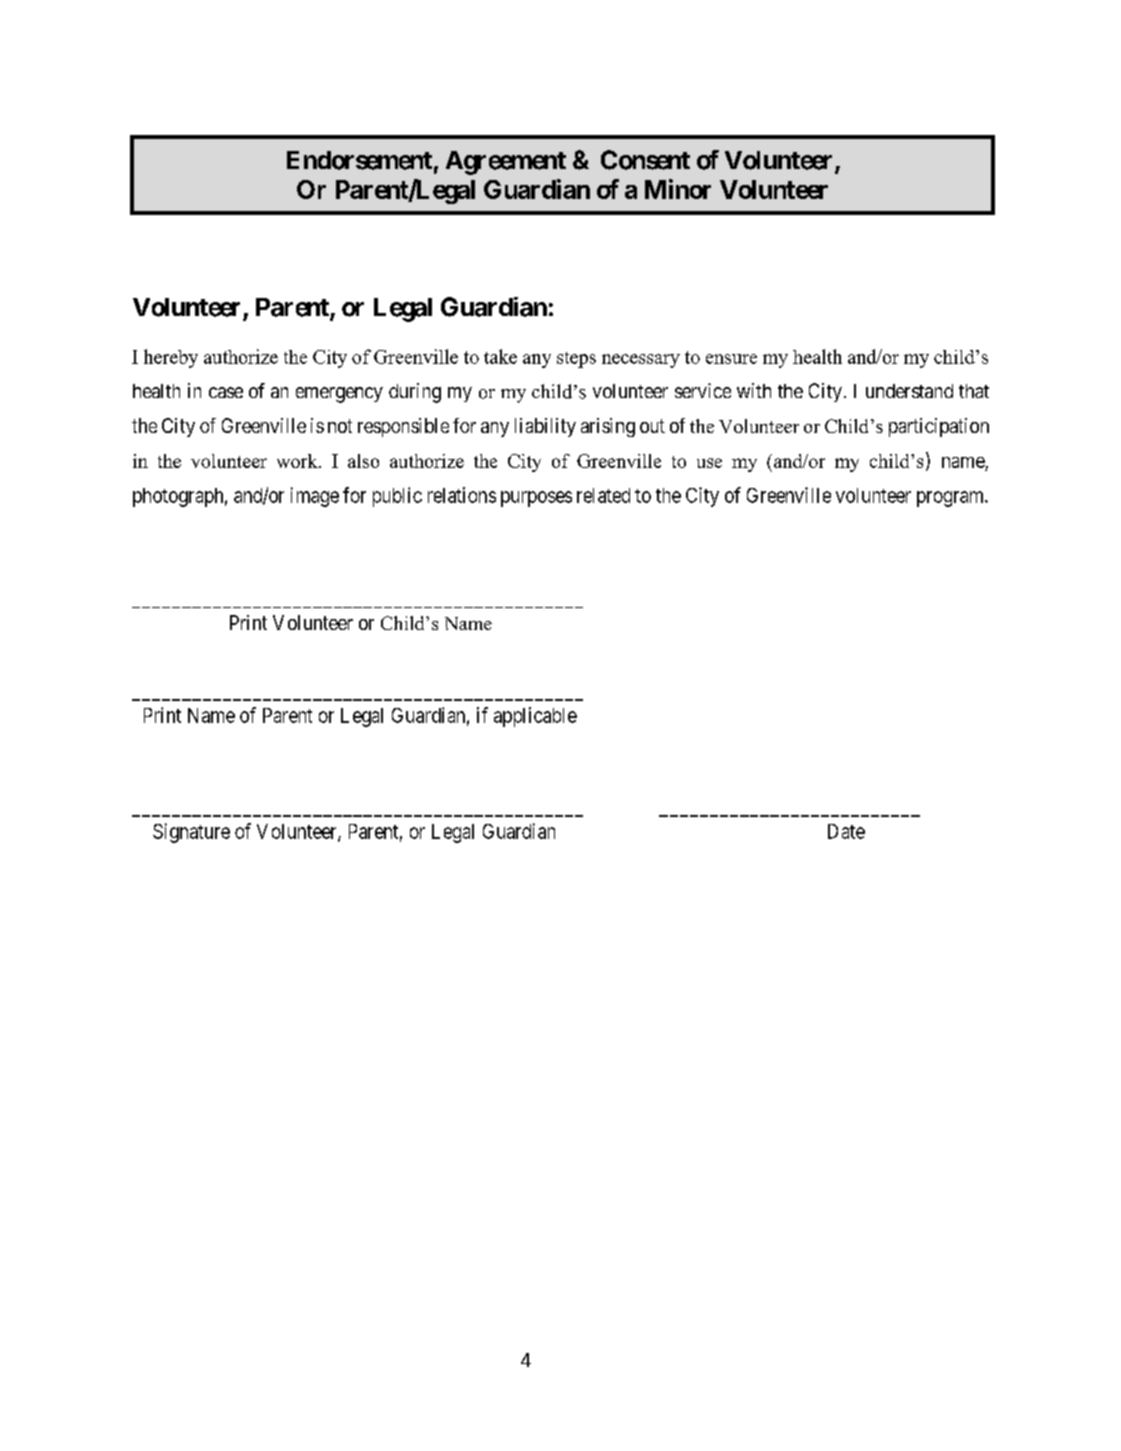 The height and width of the page is (1451, 1121). I want to click on purposes, so click(536, 499).
